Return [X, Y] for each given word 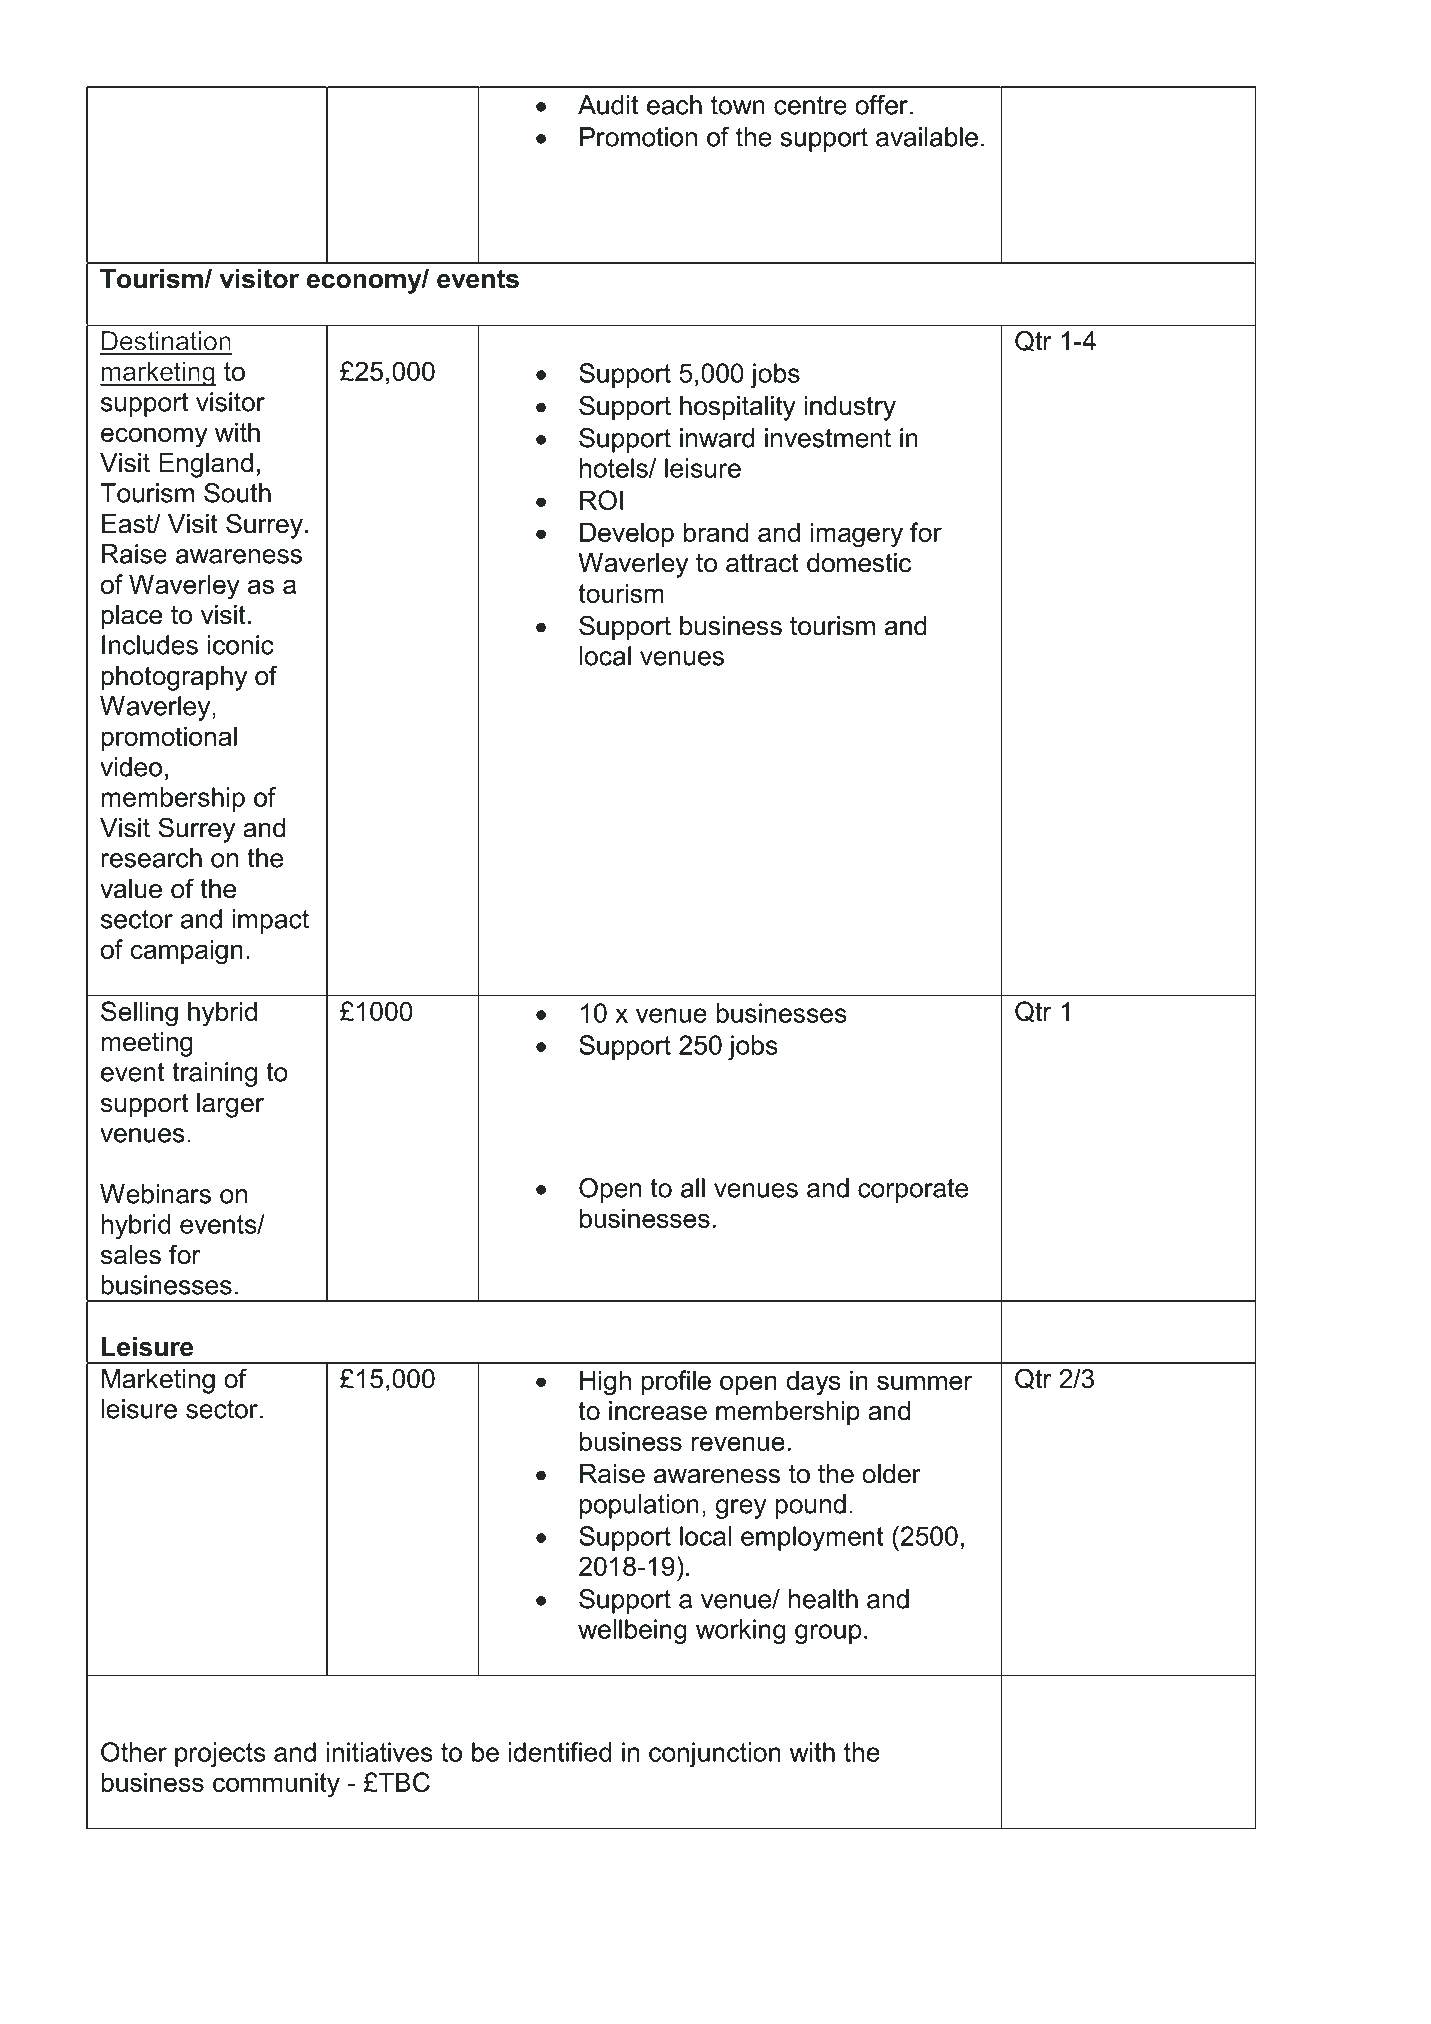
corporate [913, 1191]
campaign [187, 952]
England [206, 465]
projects [220, 1754]
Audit [608, 105]
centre [810, 105]
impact [271, 921]
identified [560, 1752]
